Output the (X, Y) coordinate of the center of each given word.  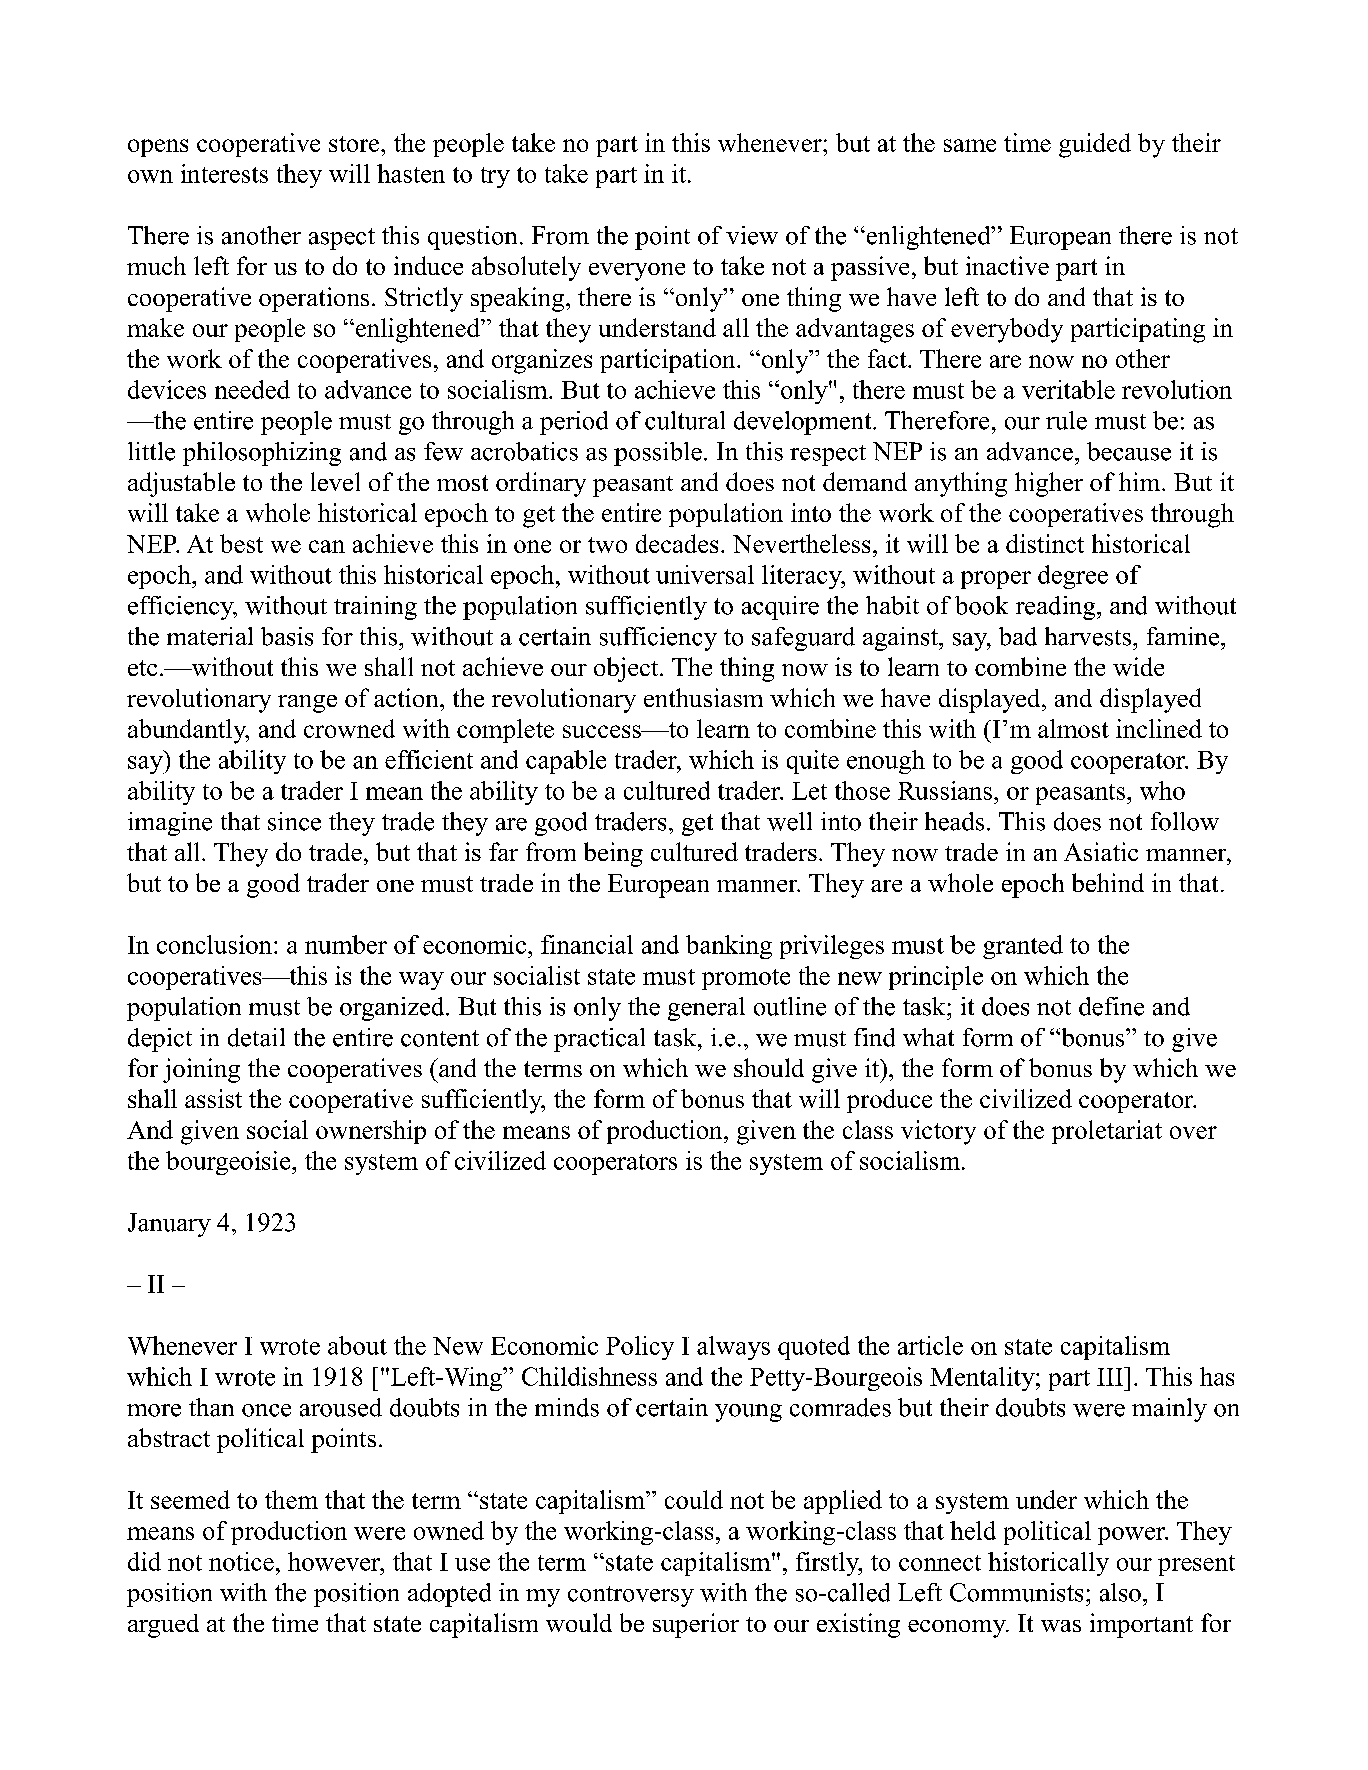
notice (241, 1561)
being (613, 854)
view (752, 235)
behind (1108, 882)
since (294, 821)
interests (224, 173)
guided (1095, 145)
